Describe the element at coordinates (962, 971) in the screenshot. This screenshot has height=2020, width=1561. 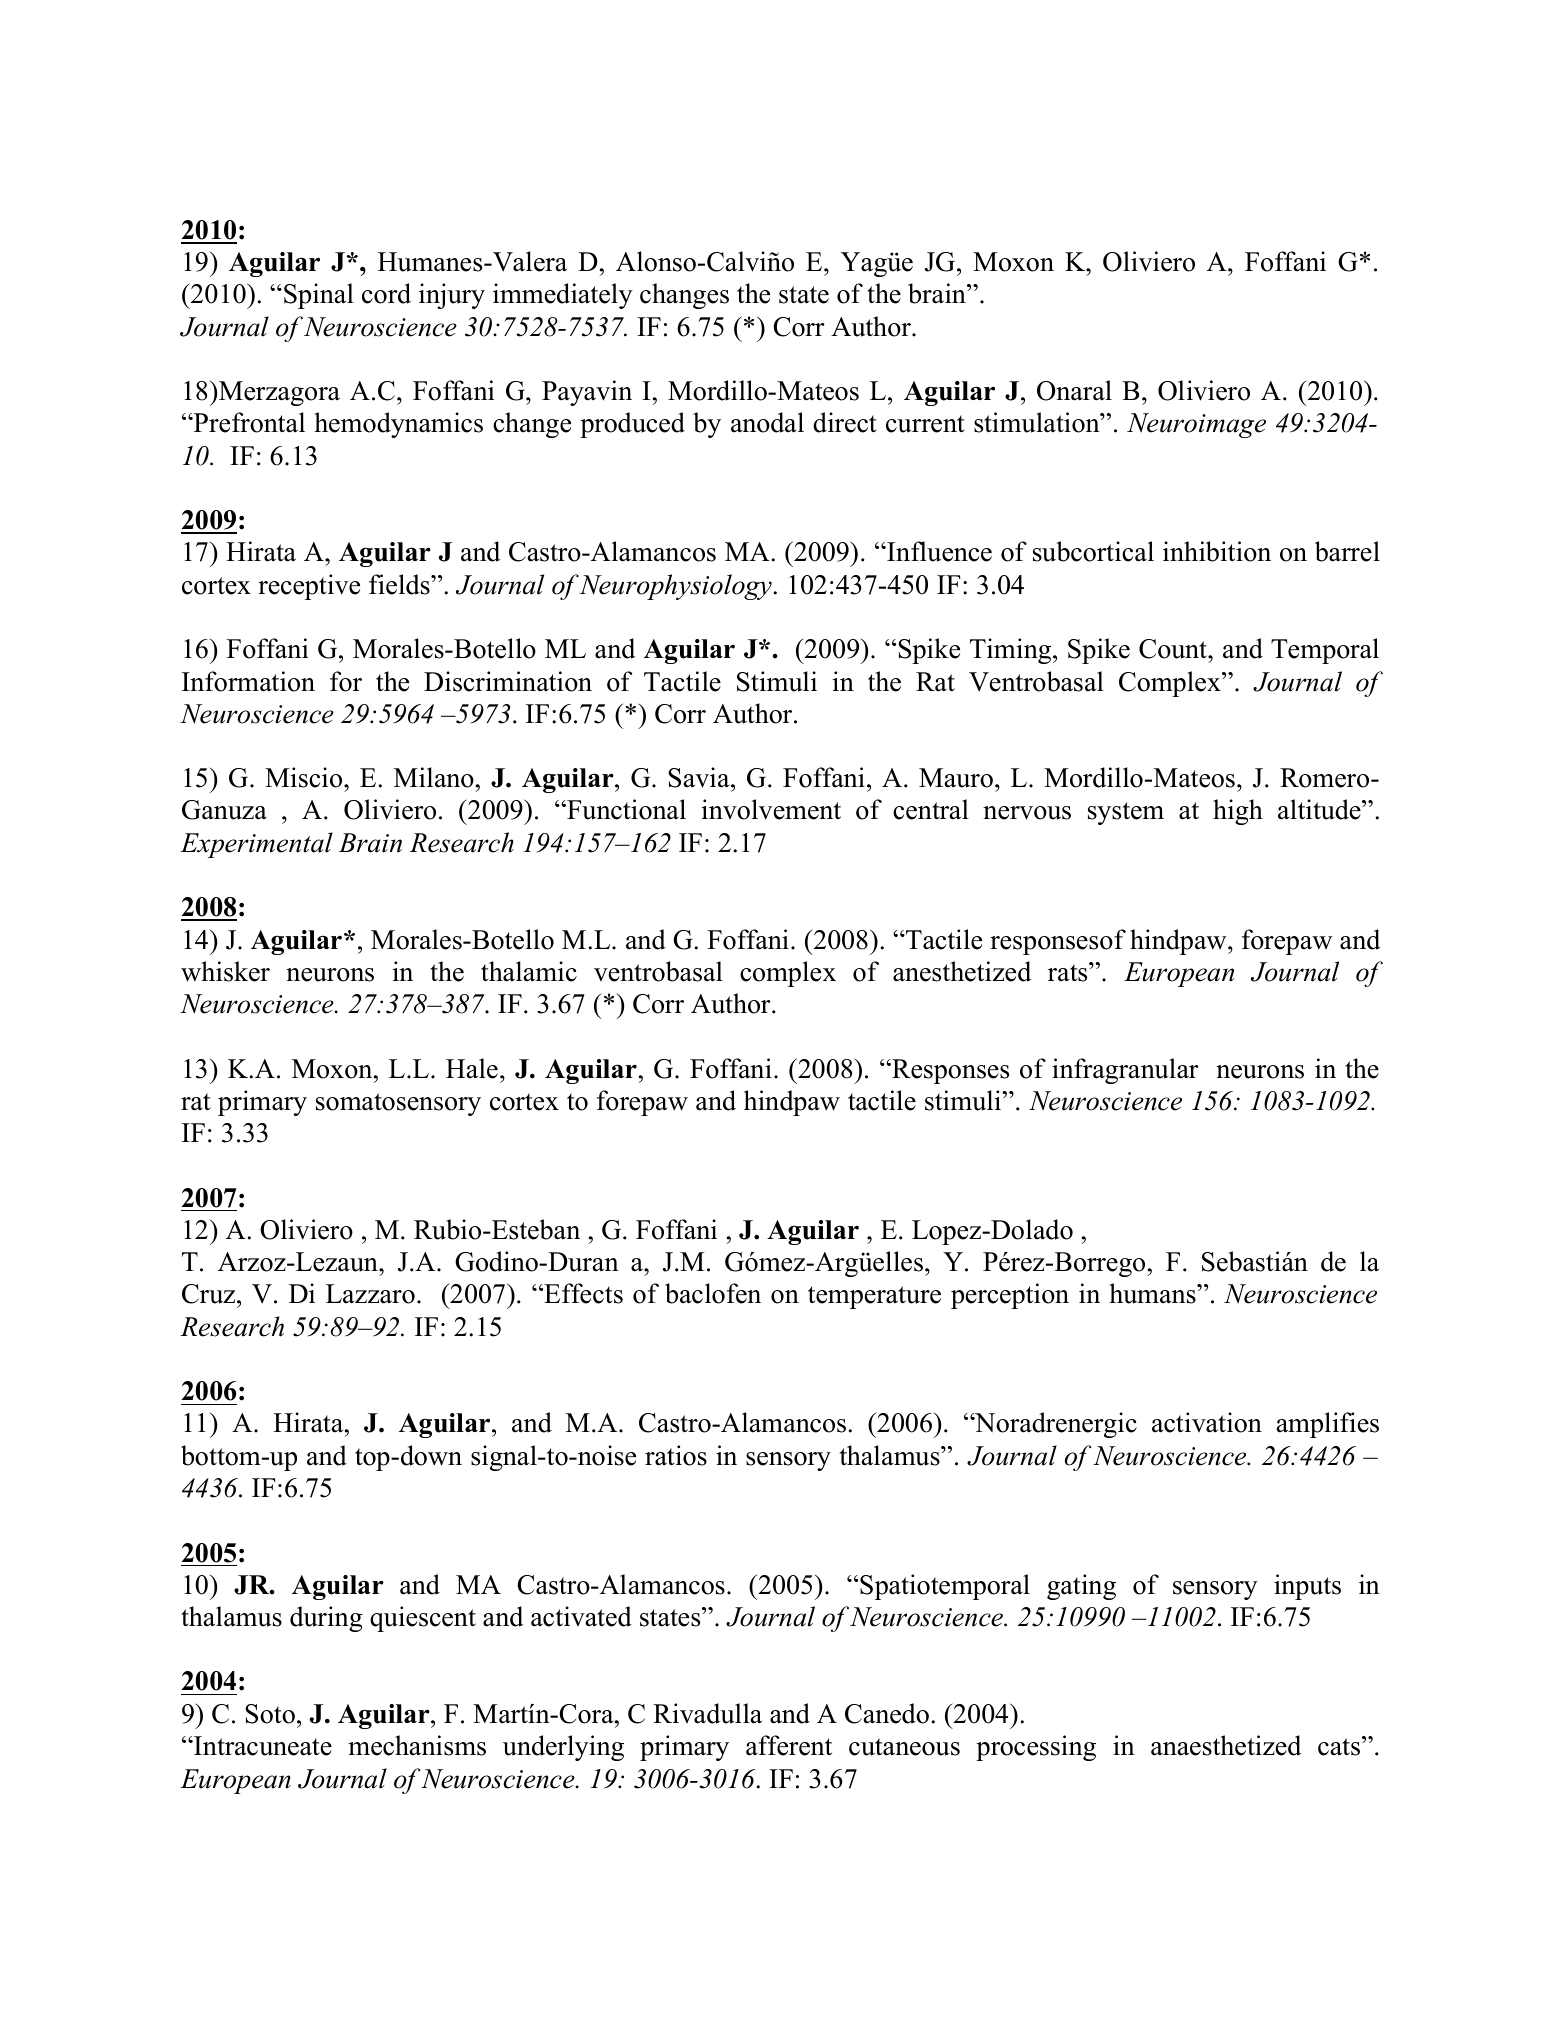
I see `anesthetized` at that location.
